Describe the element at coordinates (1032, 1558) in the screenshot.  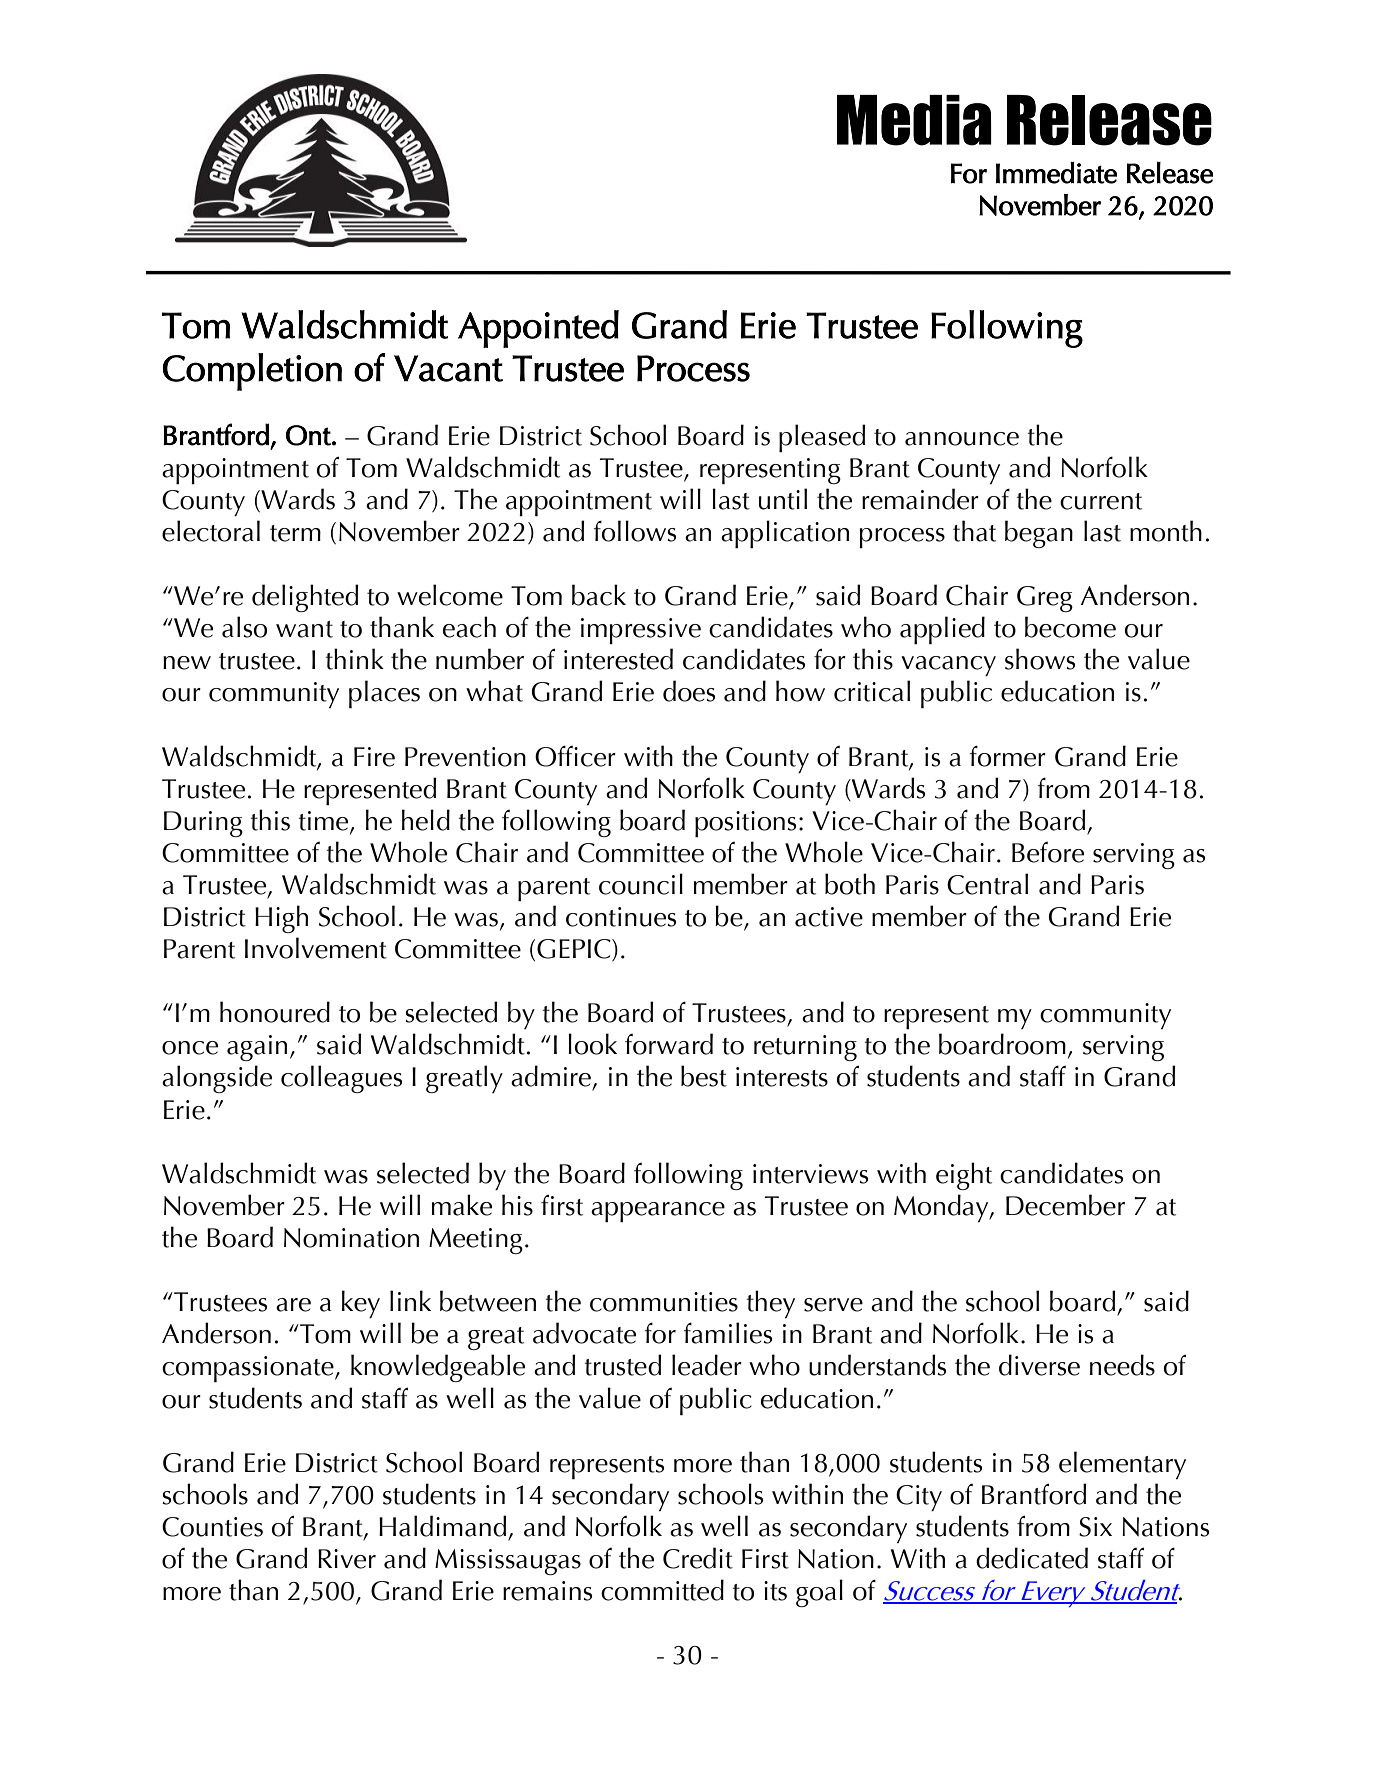
I see `dedicated` at that location.
